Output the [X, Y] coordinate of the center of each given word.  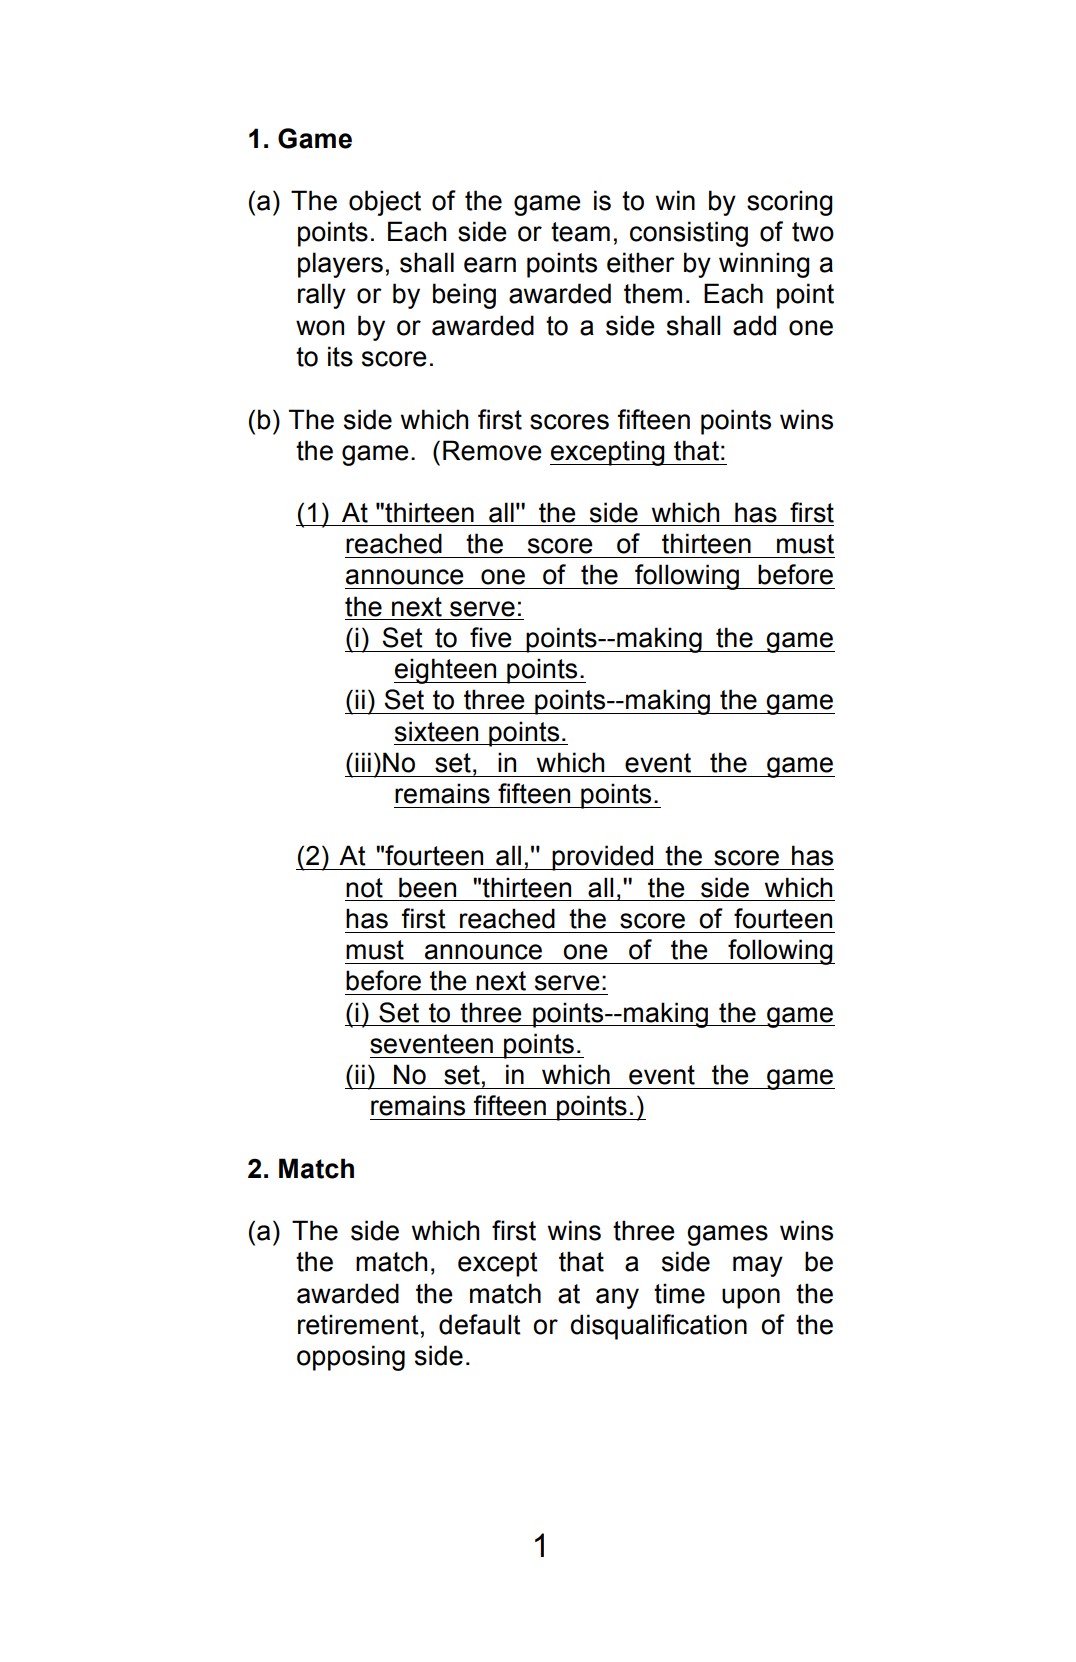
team [580, 232]
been [427, 887]
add [754, 325]
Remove [492, 450]
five [491, 637]
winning [764, 265]
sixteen [436, 731]
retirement [358, 1324]
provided [603, 858]
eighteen [446, 671]
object [385, 203]
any [617, 1298]
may [758, 1266]
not [364, 888]
